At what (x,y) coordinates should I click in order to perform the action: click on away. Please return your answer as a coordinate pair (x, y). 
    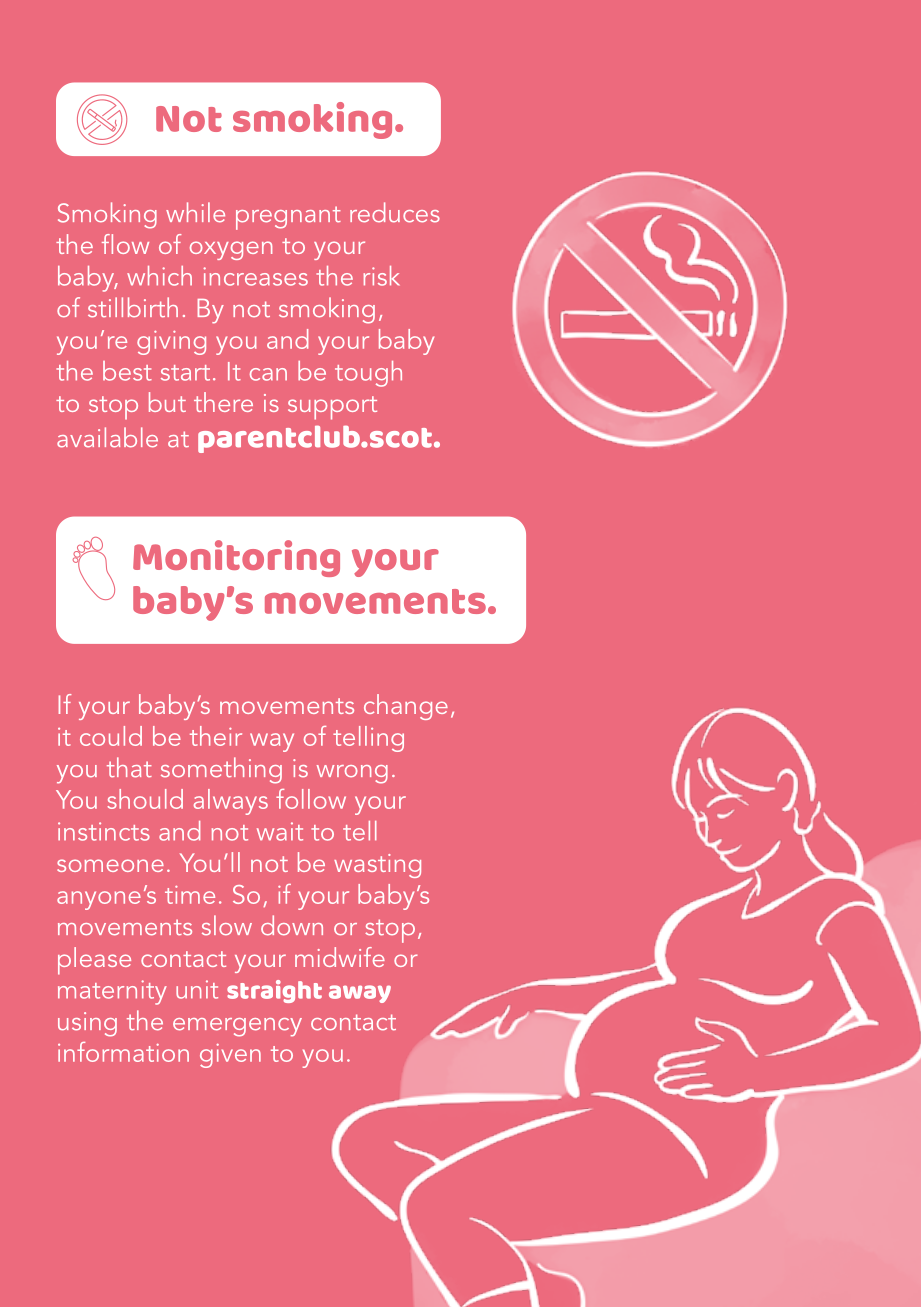
    Looking at the image, I should click on (360, 994).
